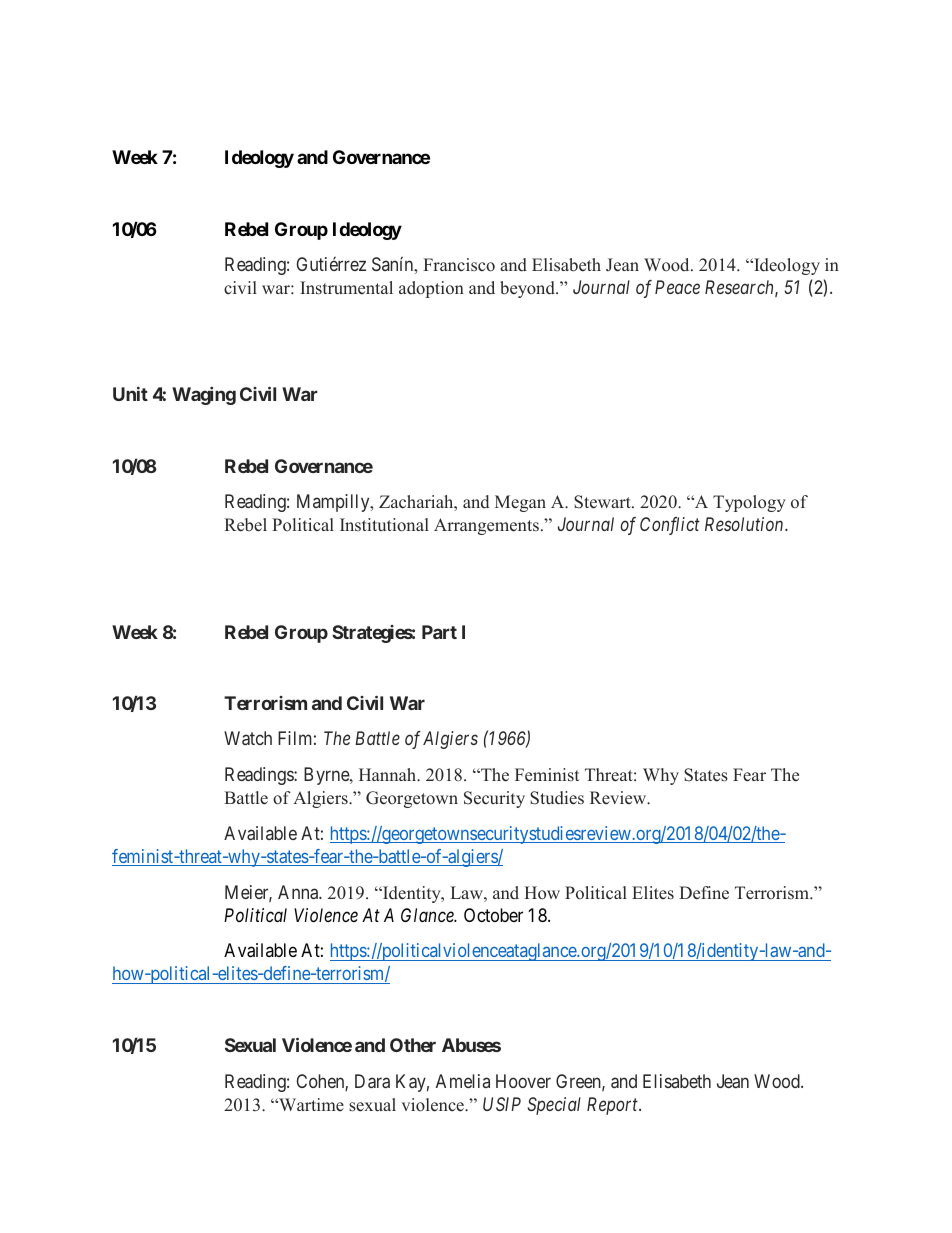 This screenshot has height=1233, width=952. Describe the element at coordinates (677, 287) in the screenshot. I see `Peace` at that location.
